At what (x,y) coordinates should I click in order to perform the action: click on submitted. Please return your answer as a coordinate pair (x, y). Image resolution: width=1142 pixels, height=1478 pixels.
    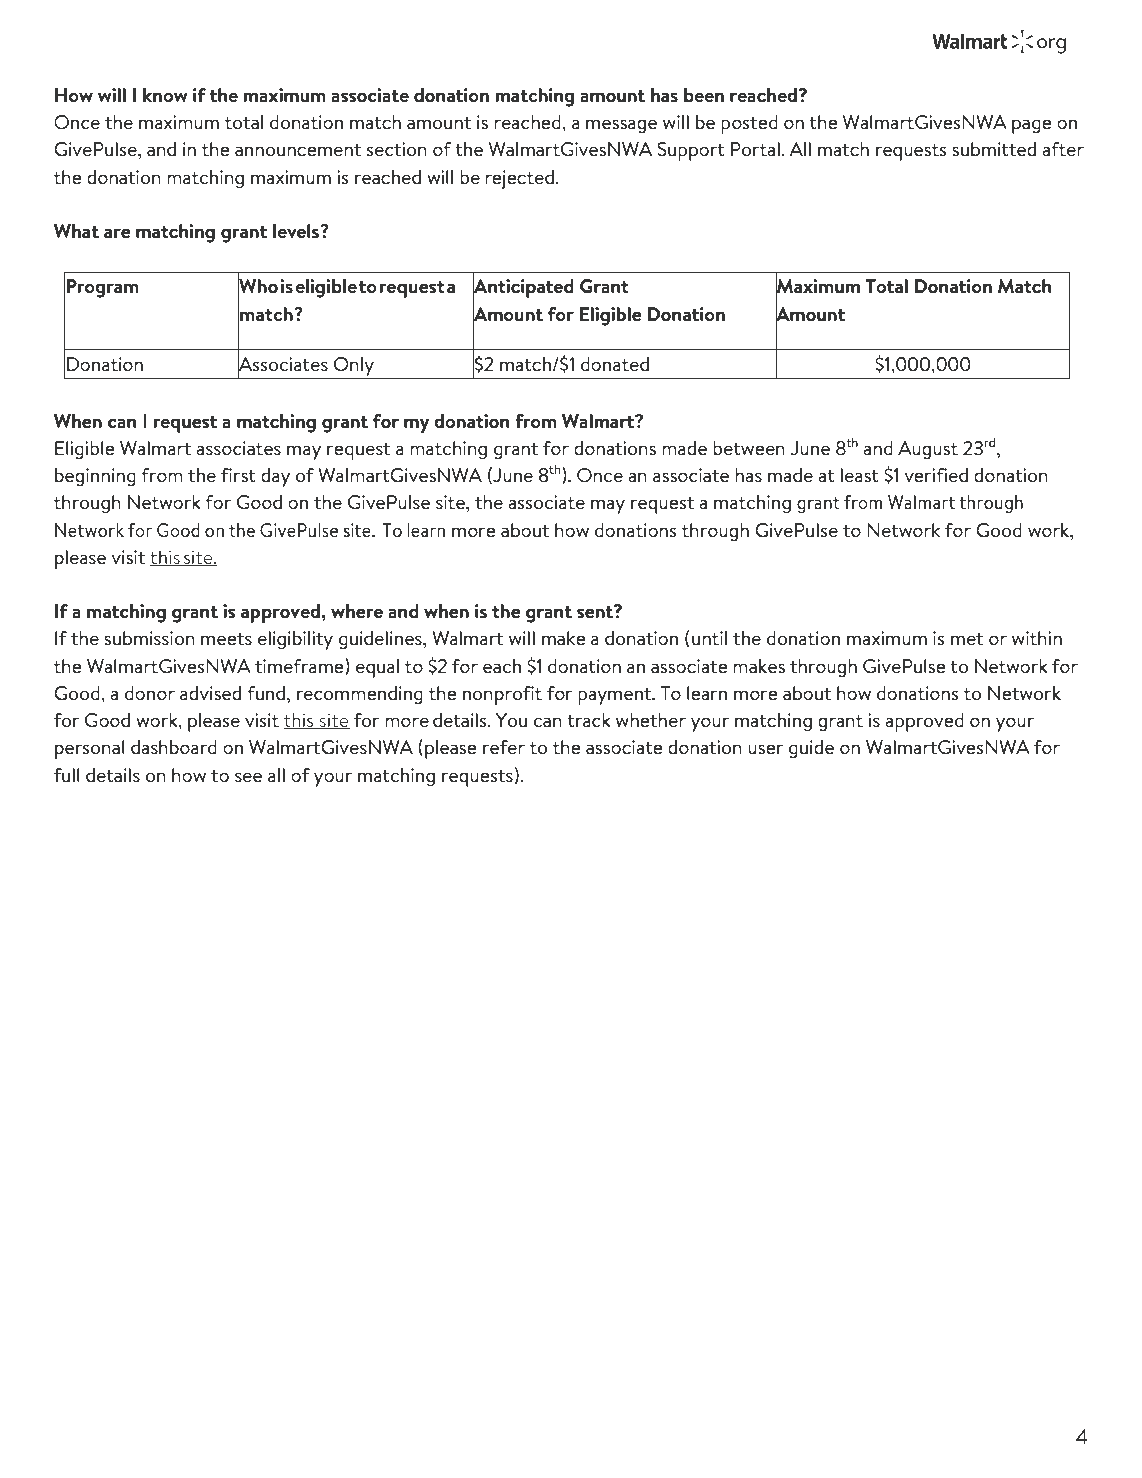
    Looking at the image, I should click on (994, 149).
